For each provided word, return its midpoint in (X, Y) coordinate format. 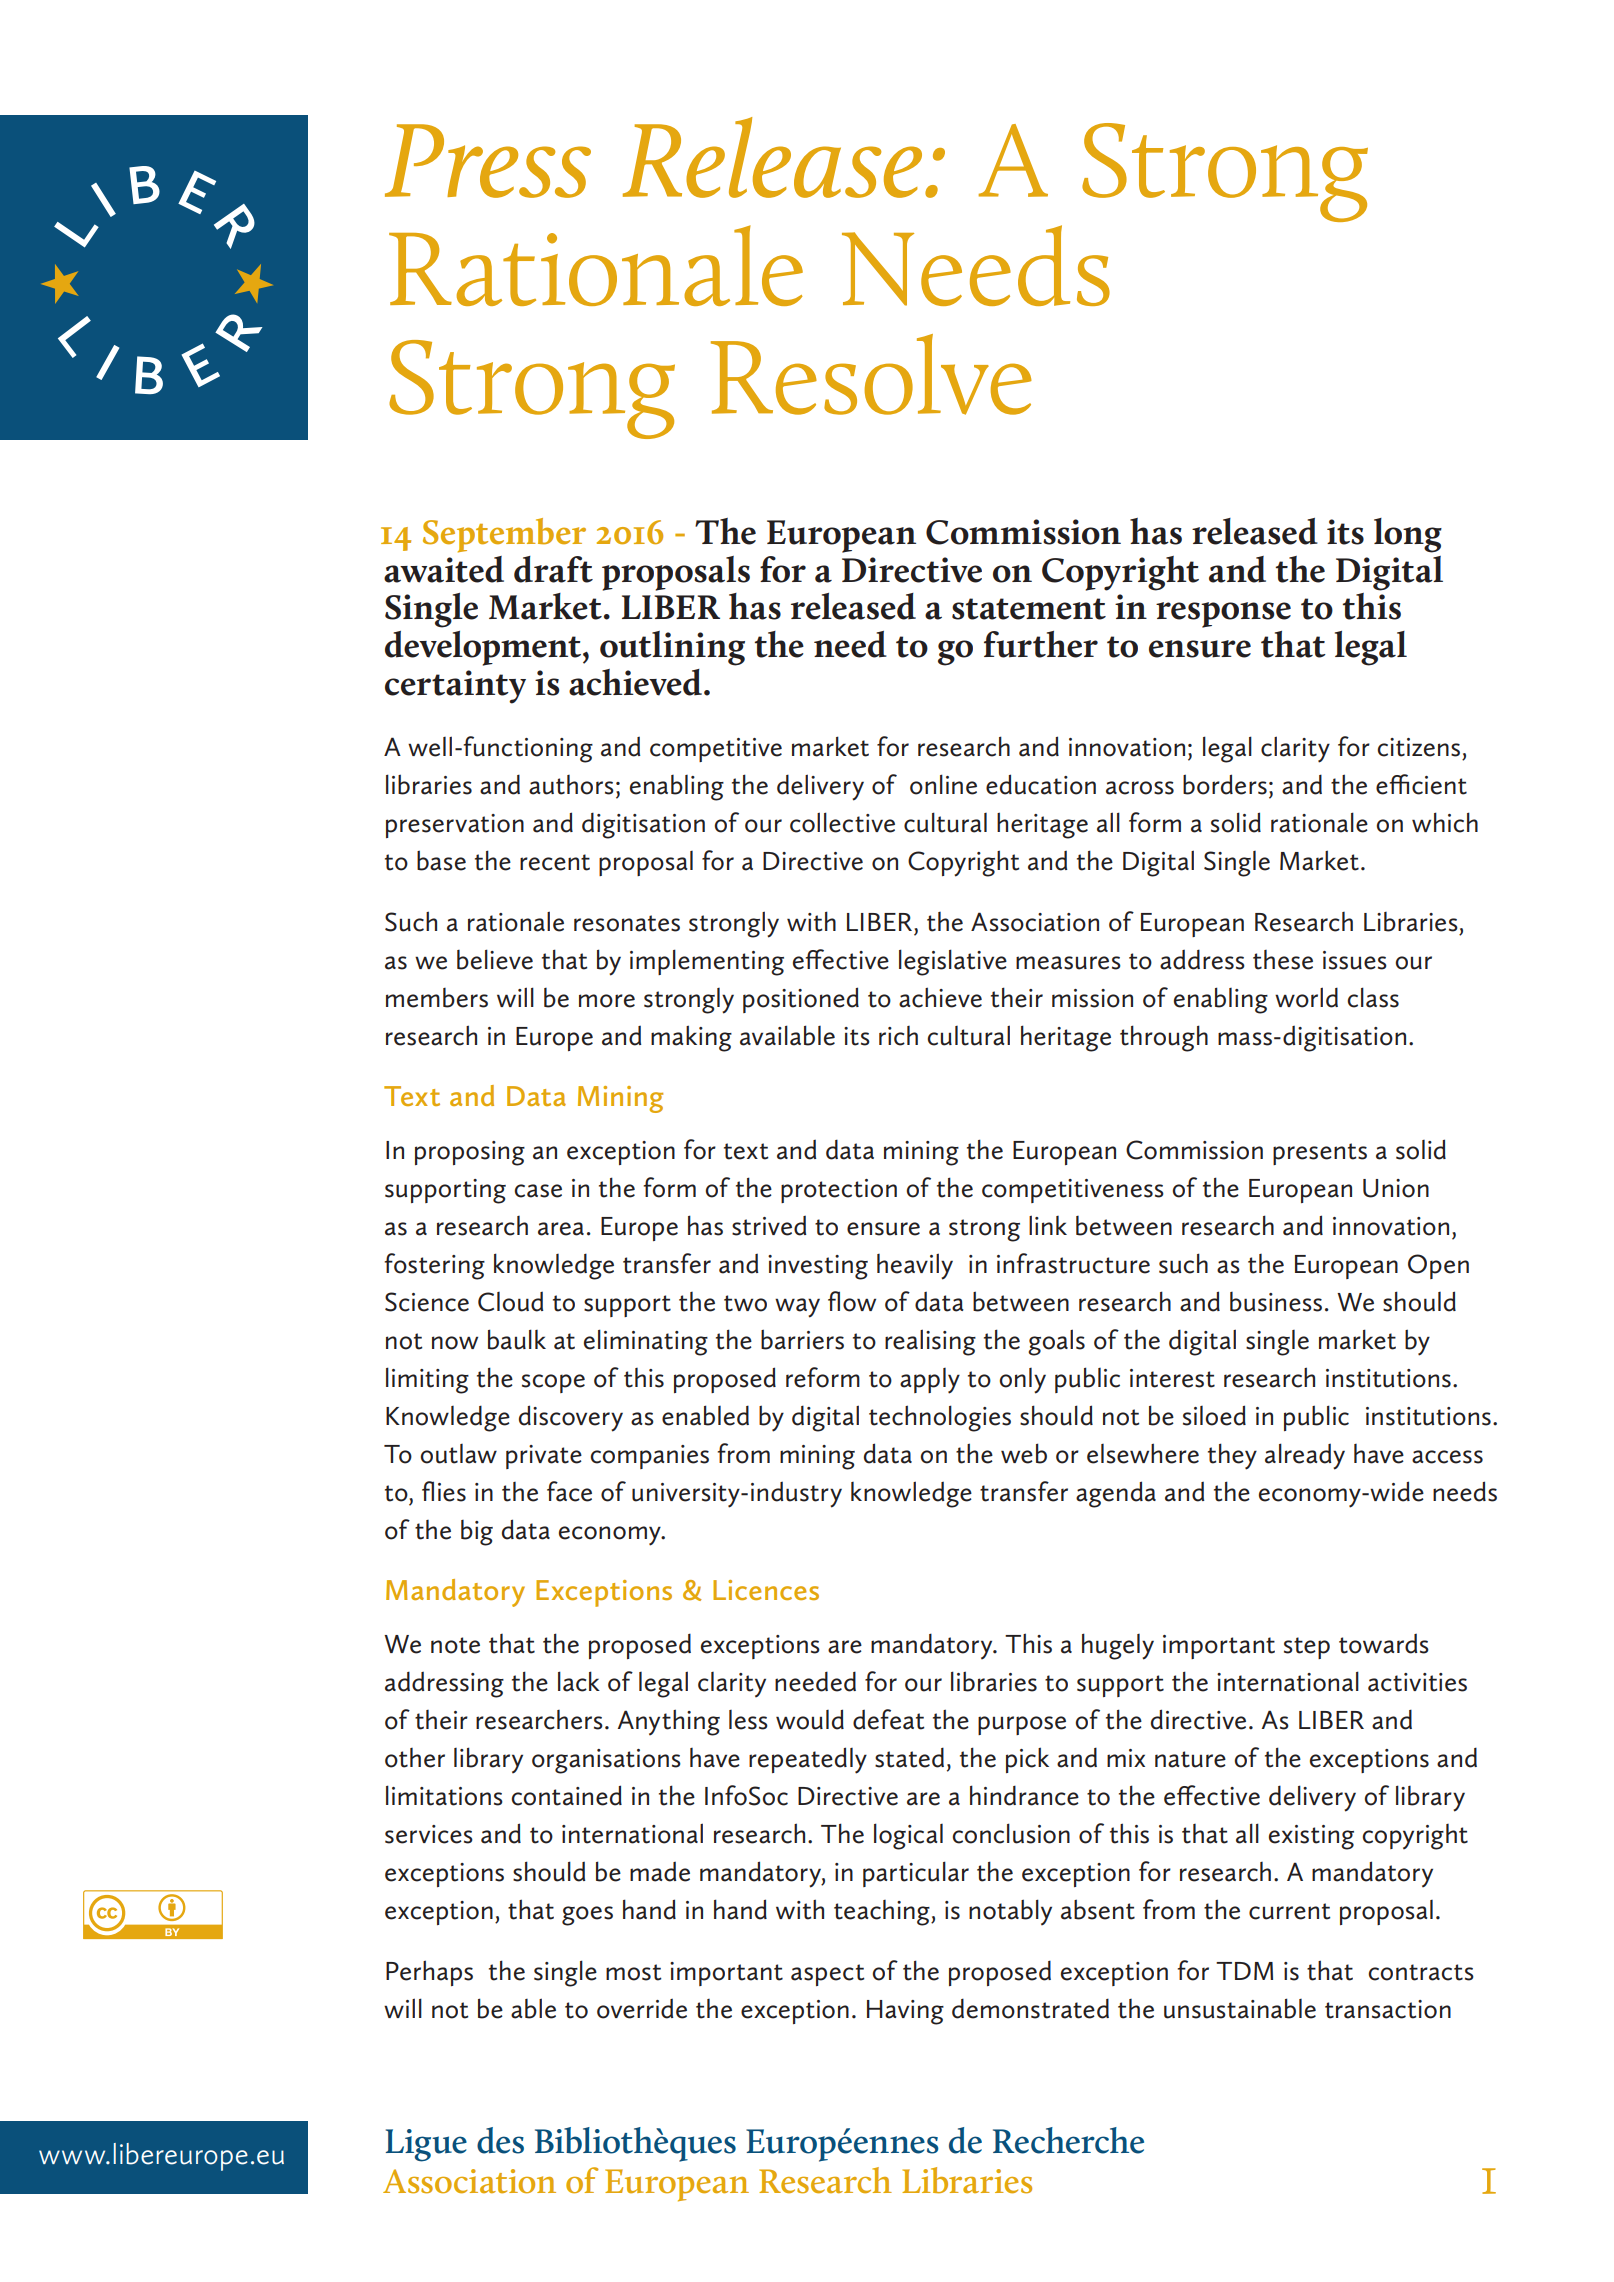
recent (555, 862)
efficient (1421, 784)
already (1305, 1456)
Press (488, 161)
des (500, 2140)
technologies (940, 1418)
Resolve (871, 374)
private (544, 1457)
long (1408, 535)
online (943, 784)
